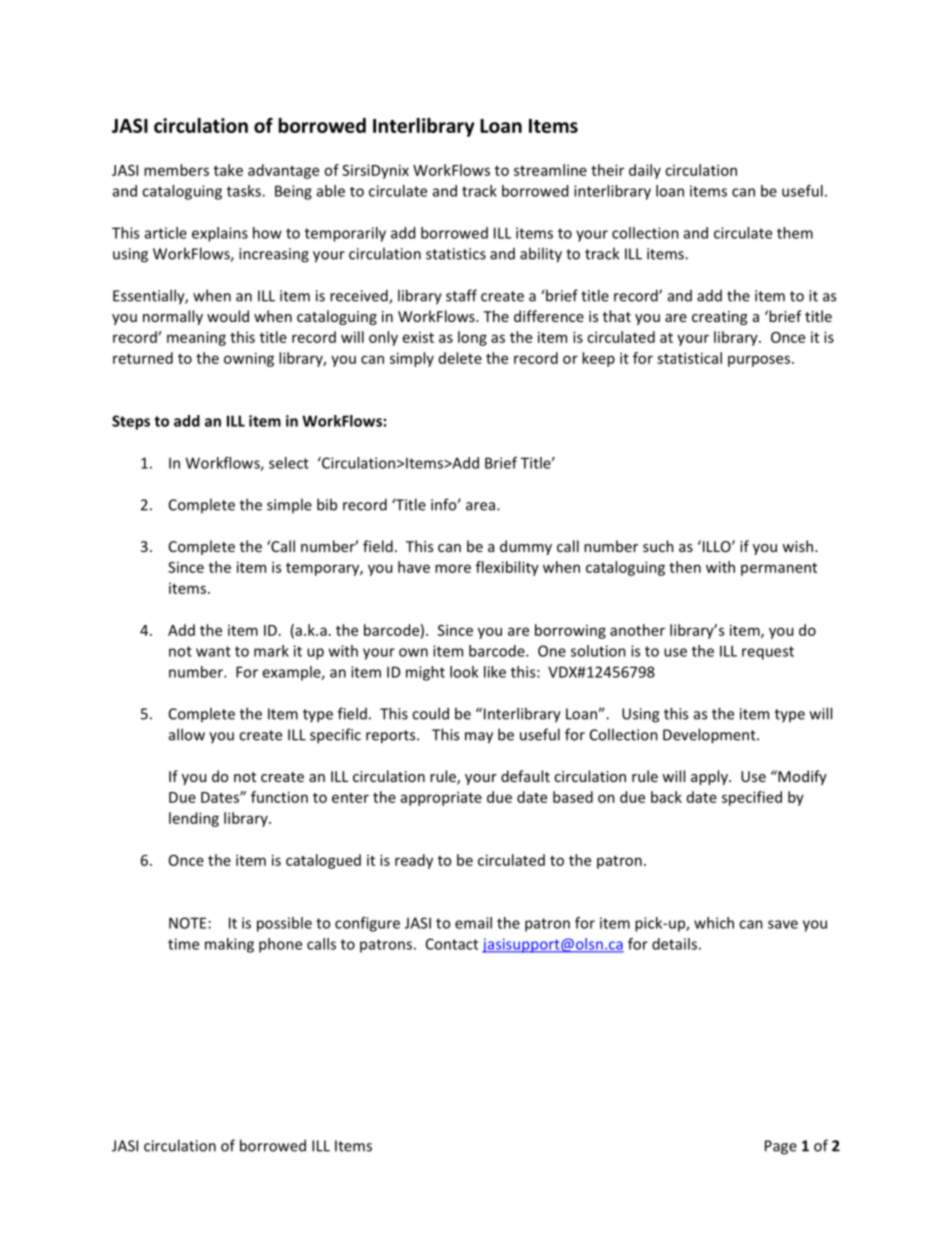 The height and width of the image is (1233, 952). What do you see at coordinates (229, 945) in the image?
I see `making` at bounding box center [229, 945].
